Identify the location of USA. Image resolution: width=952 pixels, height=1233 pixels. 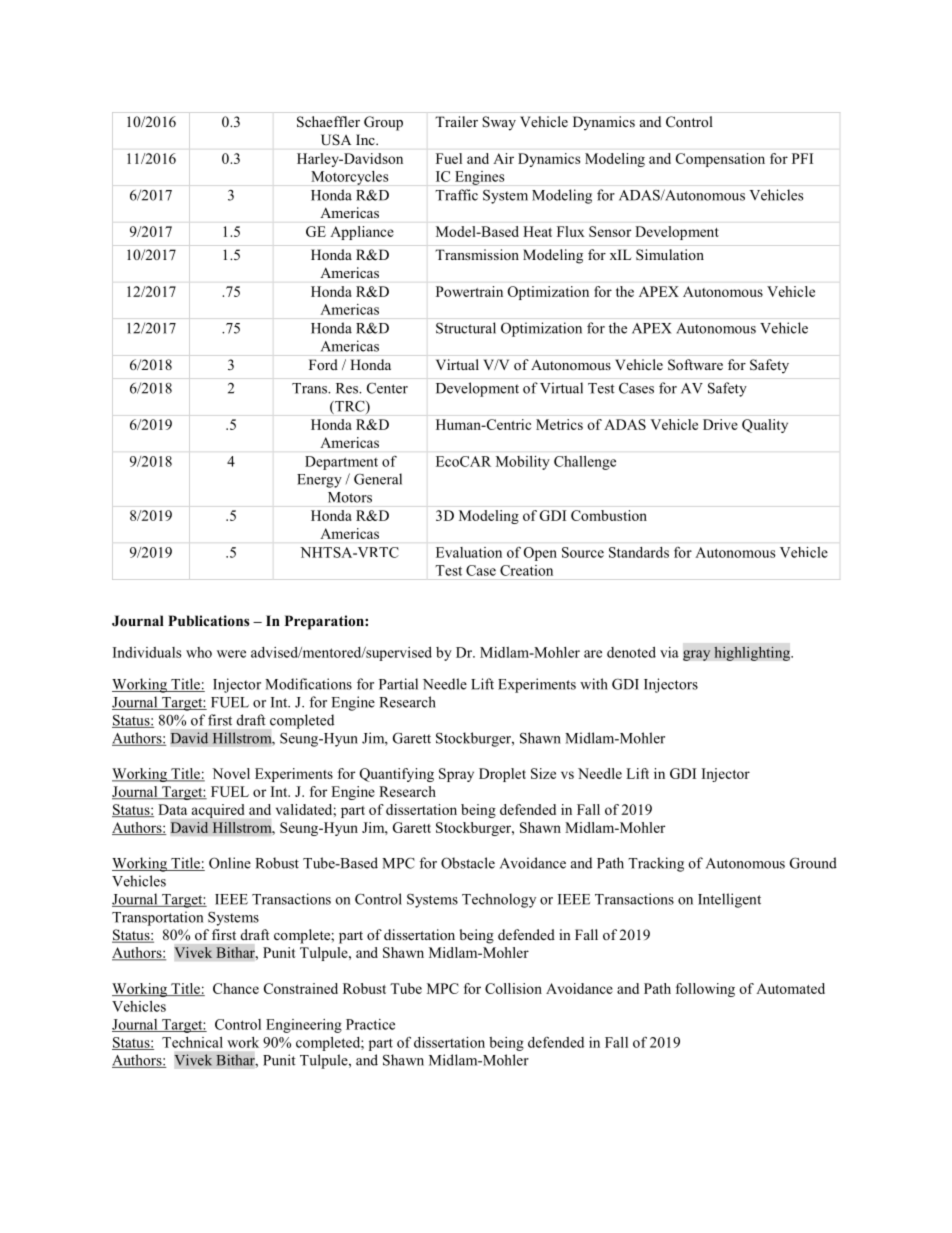
(336, 139).
